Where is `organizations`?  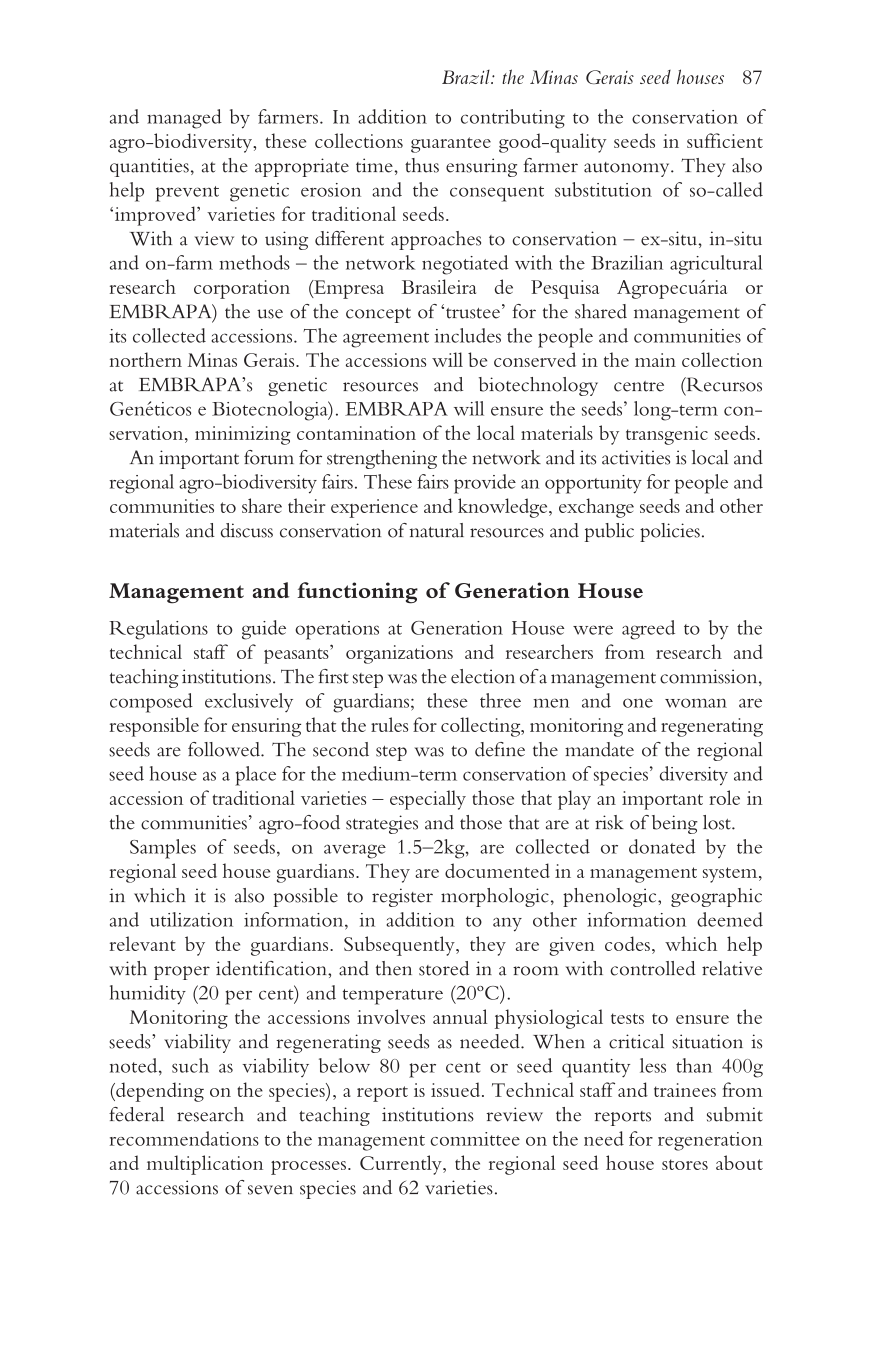
organizations is located at coordinates (399, 654).
